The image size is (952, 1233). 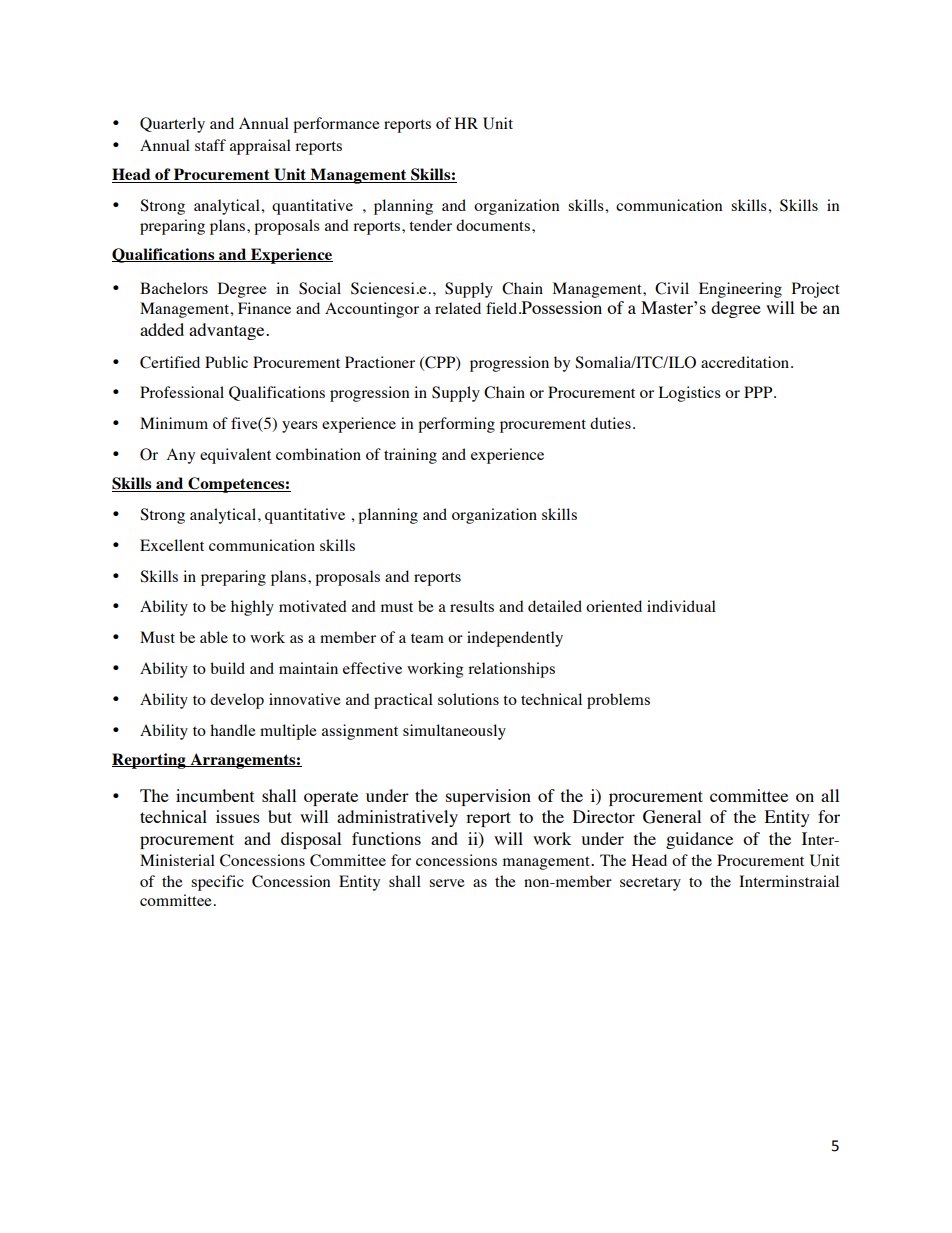 What do you see at coordinates (746, 362) in the page?
I see `accreditation` at bounding box center [746, 362].
